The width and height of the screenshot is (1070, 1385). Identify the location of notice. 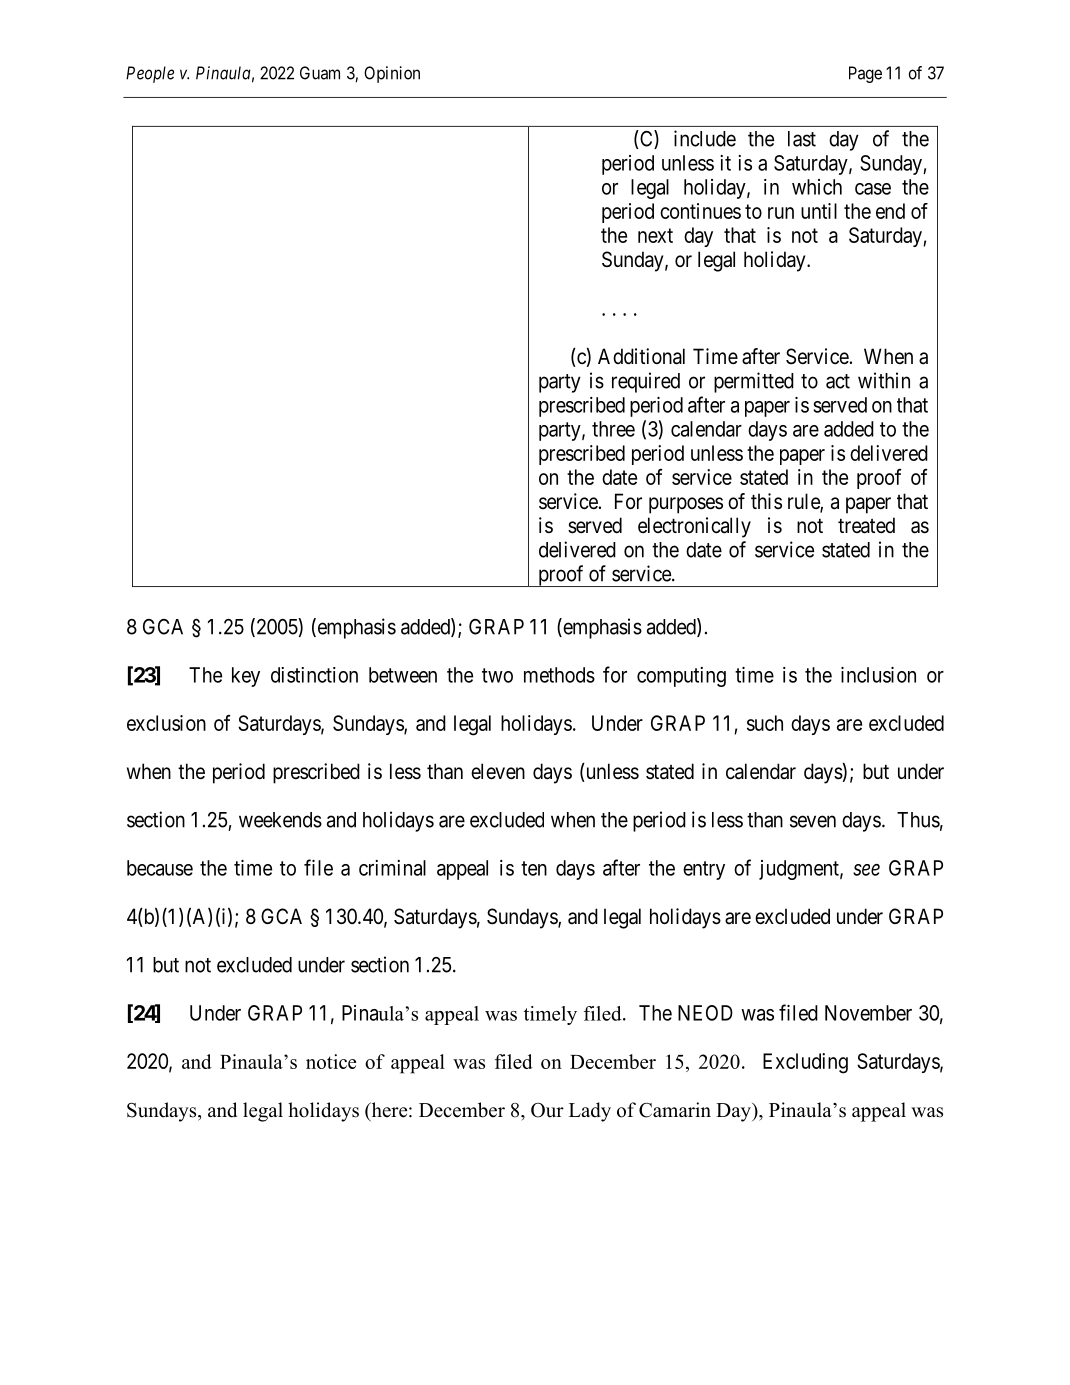
(331, 1061).
